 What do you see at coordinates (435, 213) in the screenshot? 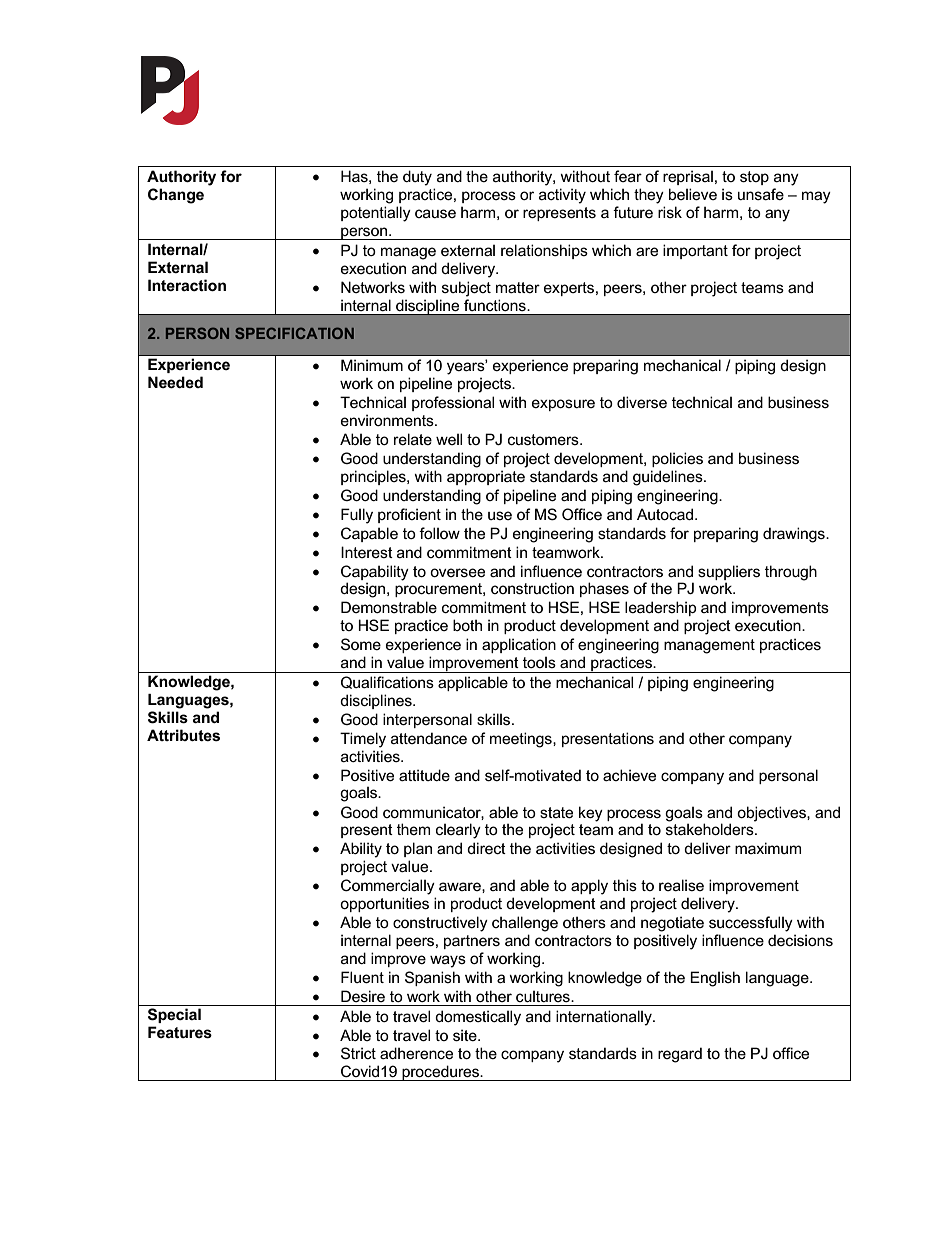
I see `cause` at bounding box center [435, 213].
